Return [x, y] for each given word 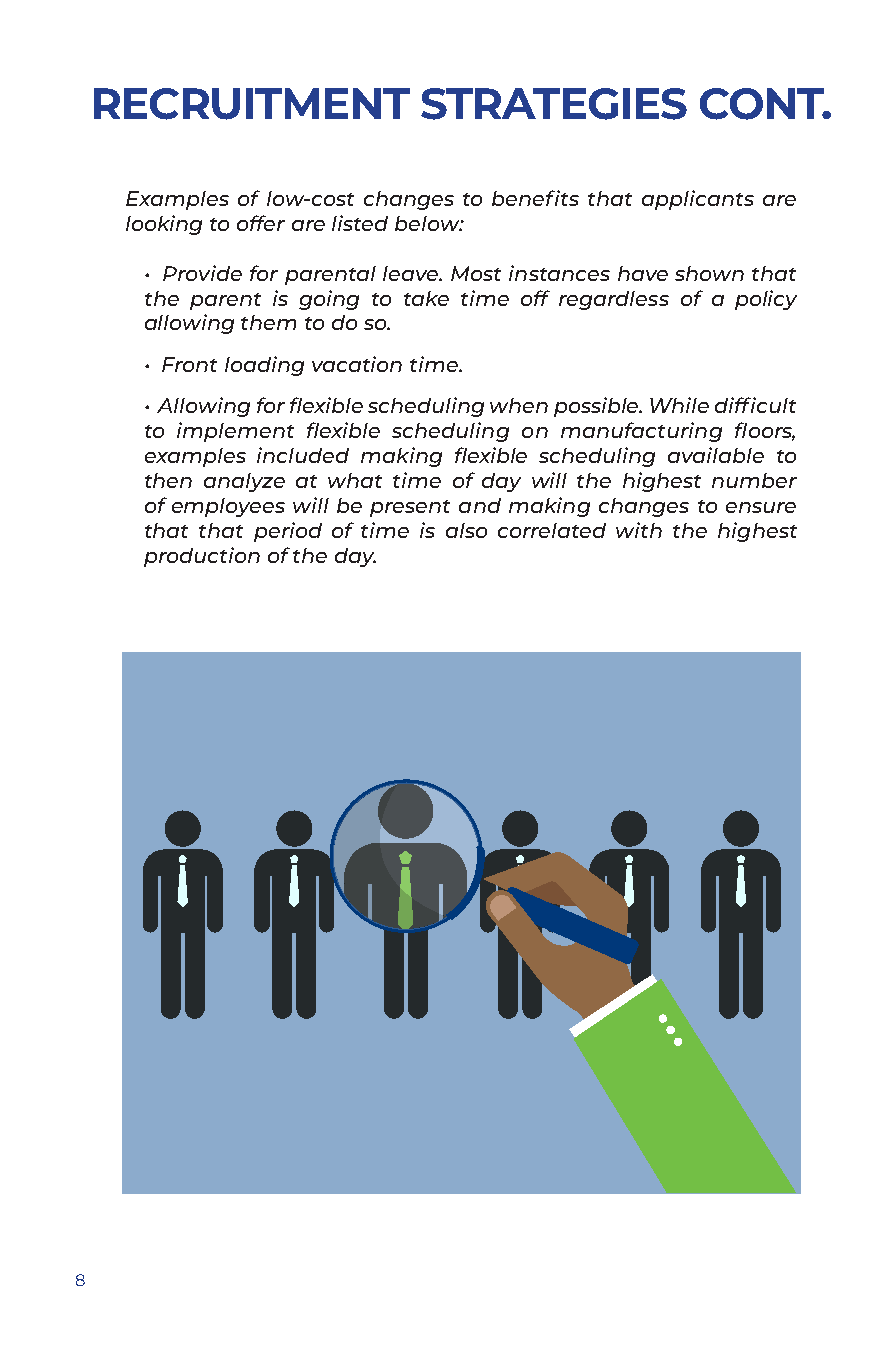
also [466, 530]
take [426, 298]
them [268, 322]
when [519, 405]
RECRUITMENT [252, 104]
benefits [535, 198]
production [202, 557]
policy [766, 300]
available [716, 455]
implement [235, 432]
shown [709, 273]
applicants [698, 200]
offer [261, 223]
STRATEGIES [554, 104]
